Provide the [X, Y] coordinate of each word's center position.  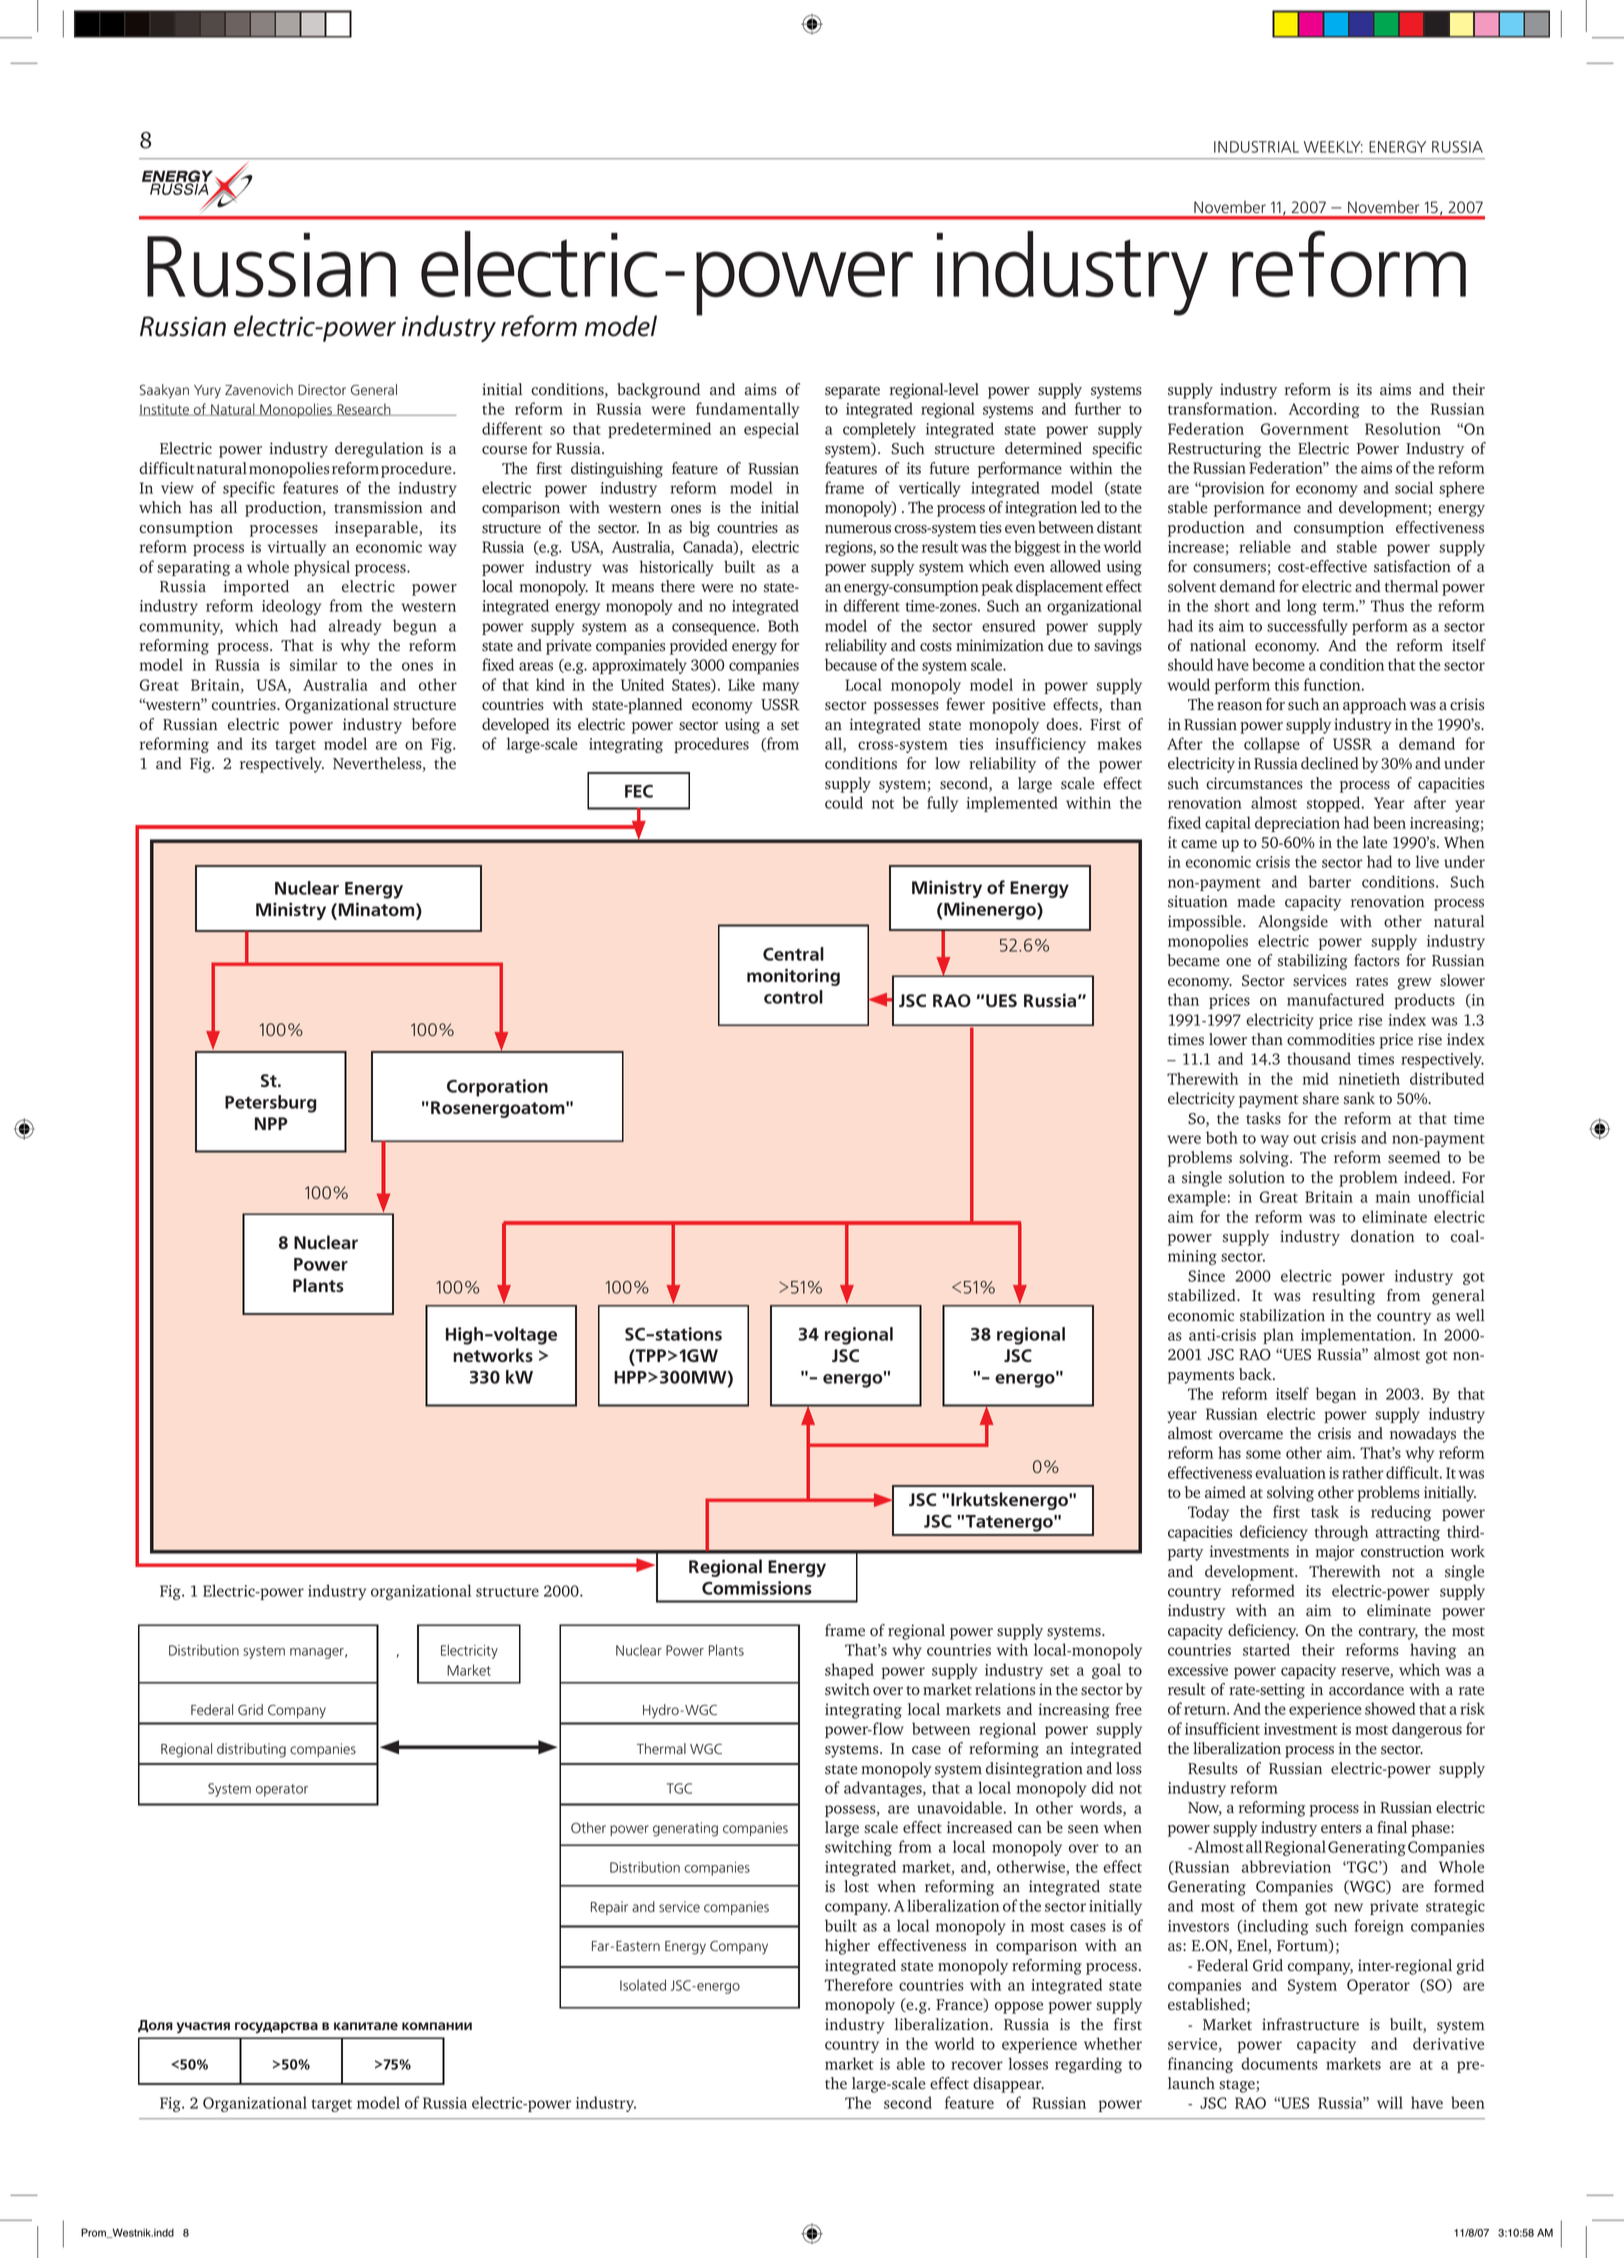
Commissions [757, 1588]
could [844, 802]
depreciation [1297, 824]
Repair [609, 1908]
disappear [1008, 2085]
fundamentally [747, 410]
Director [322, 389]
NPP [271, 1123]
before [434, 724]
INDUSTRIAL [1256, 147]
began [1336, 1395]
